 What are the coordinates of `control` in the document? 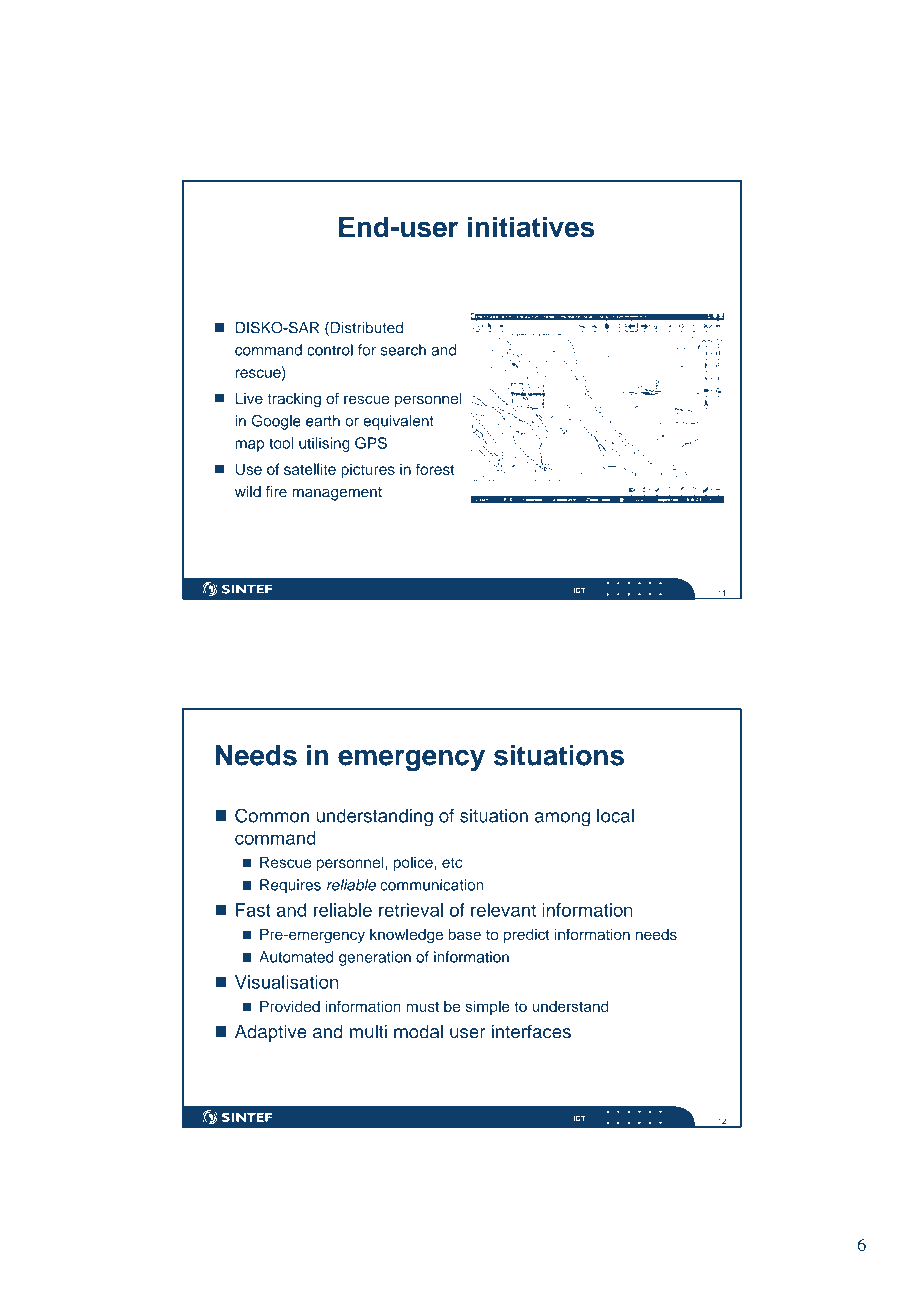 It's located at (330, 350).
